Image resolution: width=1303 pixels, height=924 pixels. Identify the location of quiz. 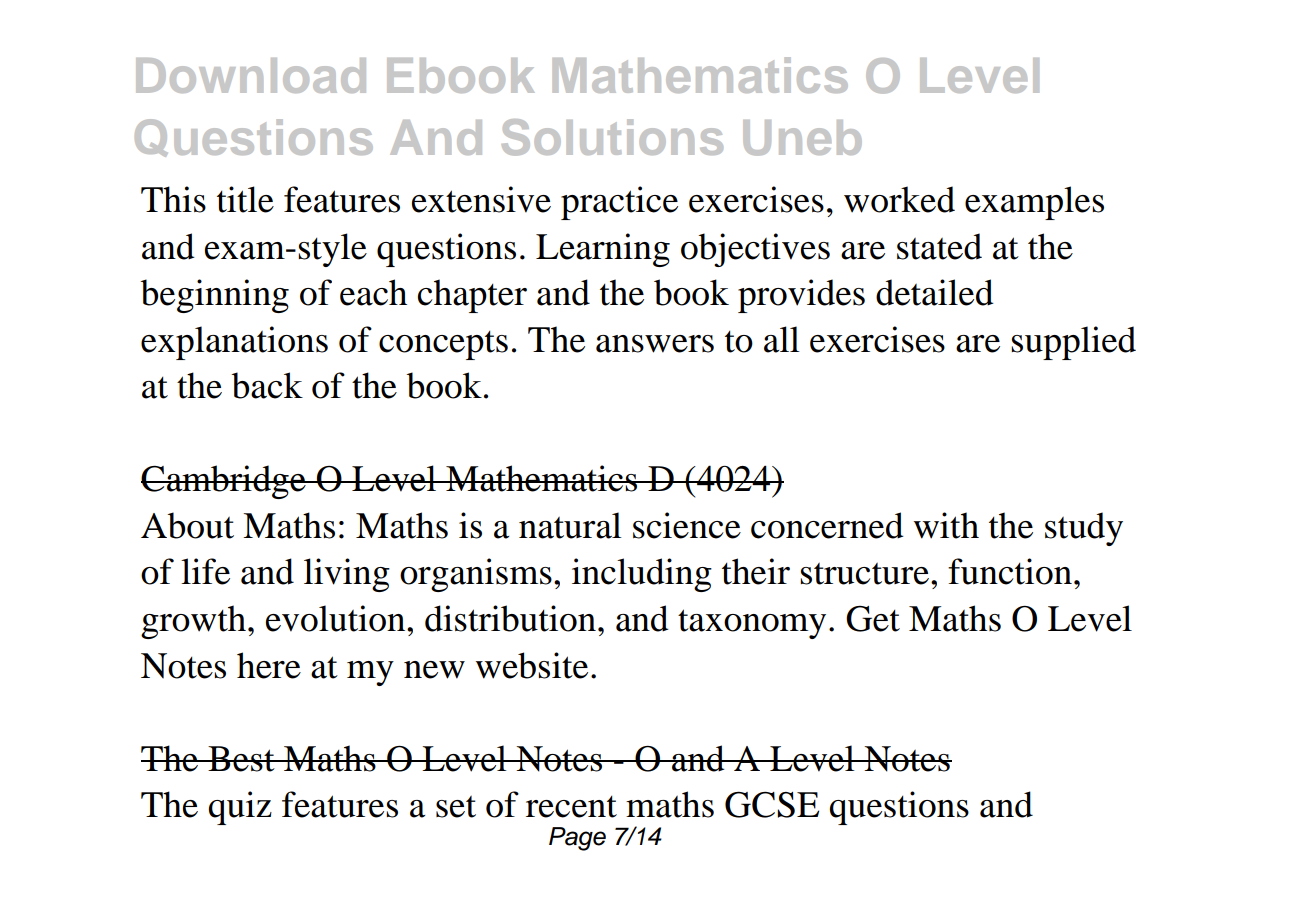
(240, 808).
